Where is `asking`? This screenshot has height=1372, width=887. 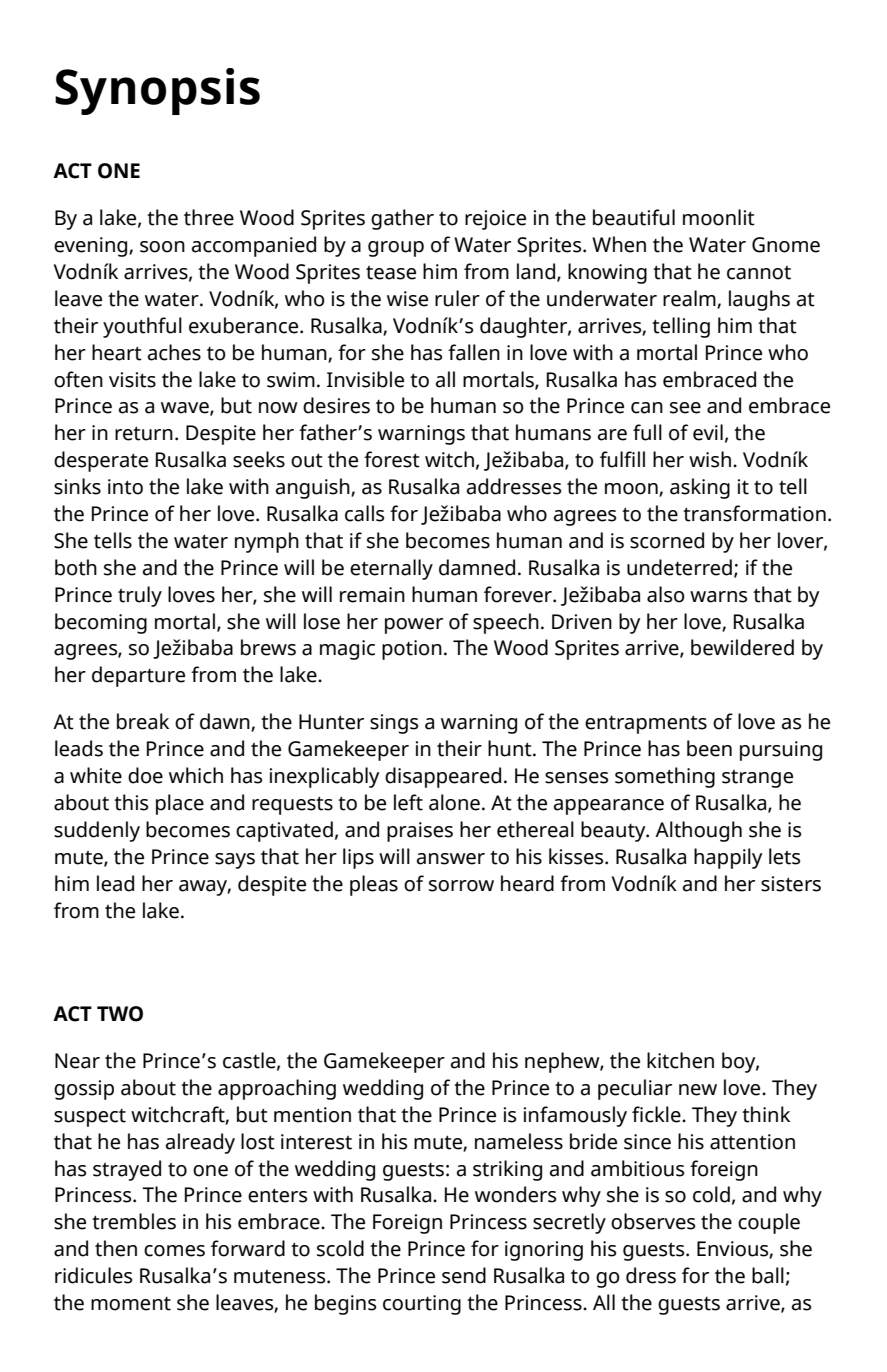 asking is located at coordinates (700, 488).
